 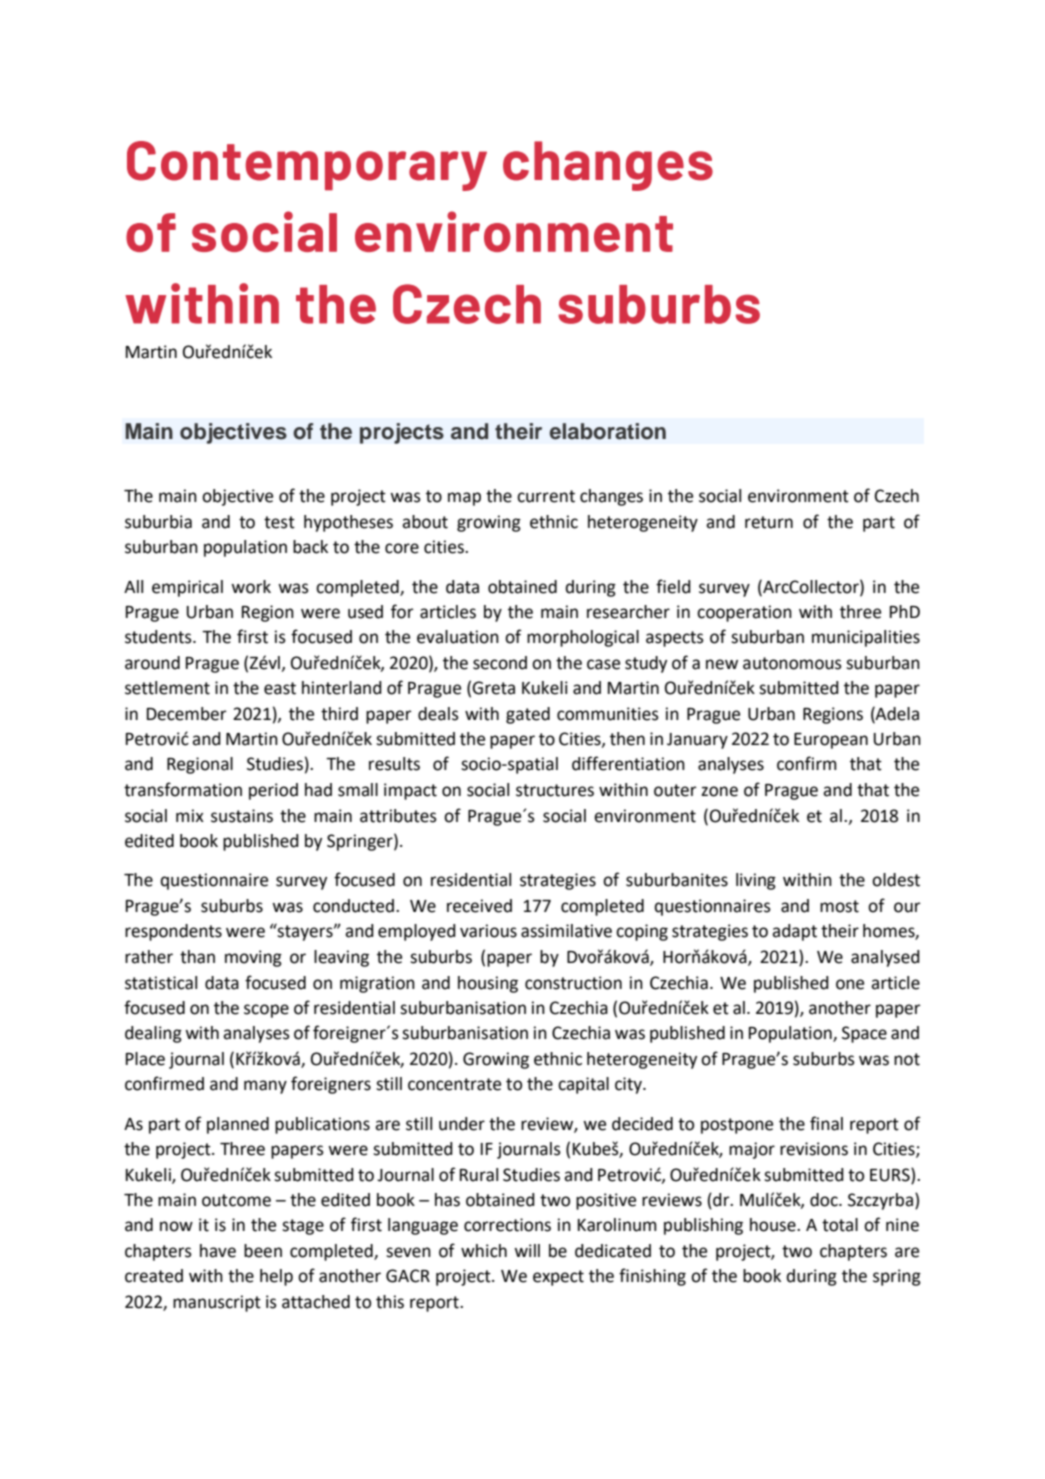 What do you see at coordinates (546, 496) in the image?
I see `current` at bounding box center [546, 496].
